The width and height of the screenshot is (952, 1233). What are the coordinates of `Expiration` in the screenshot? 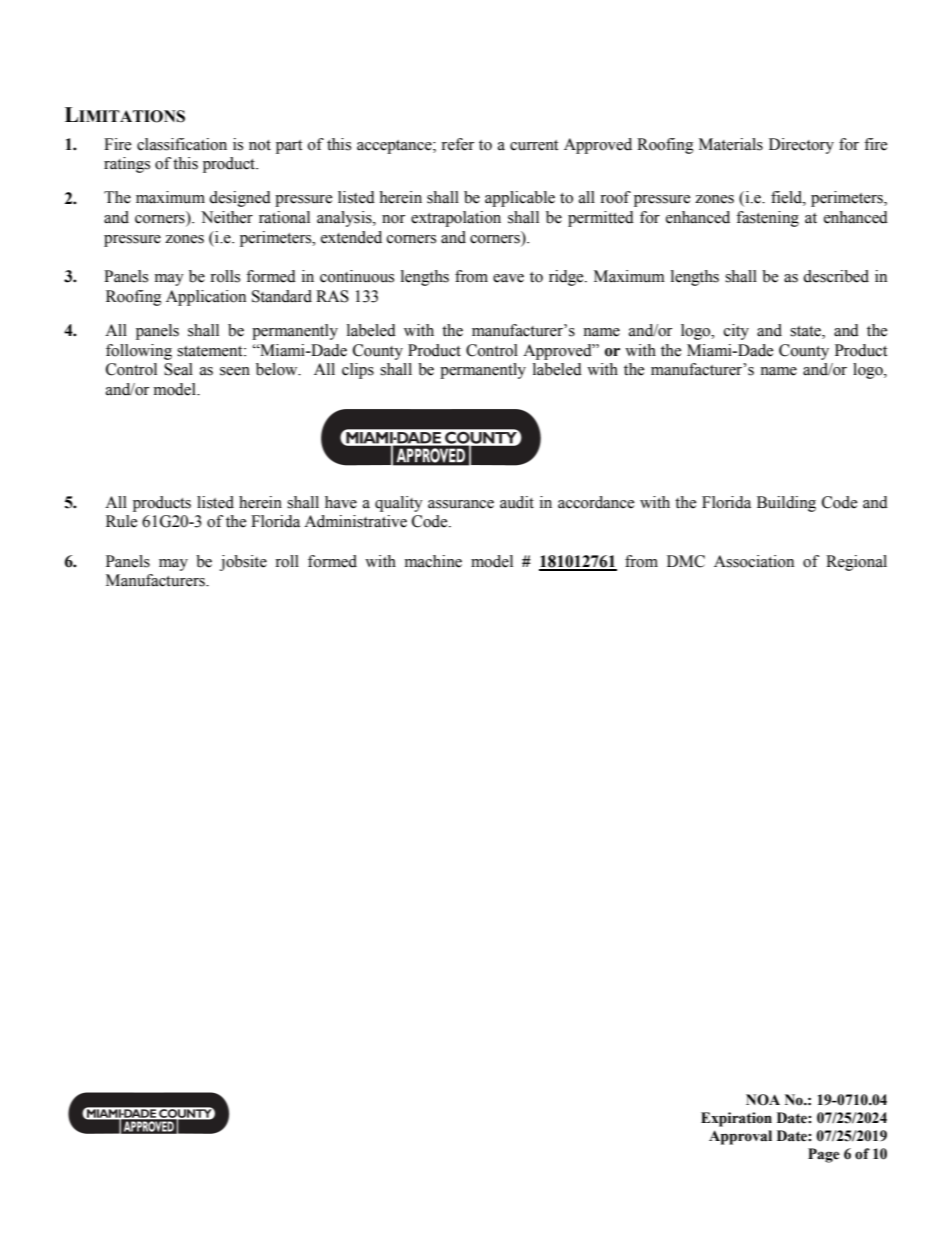 It's located at (736, 1119).
